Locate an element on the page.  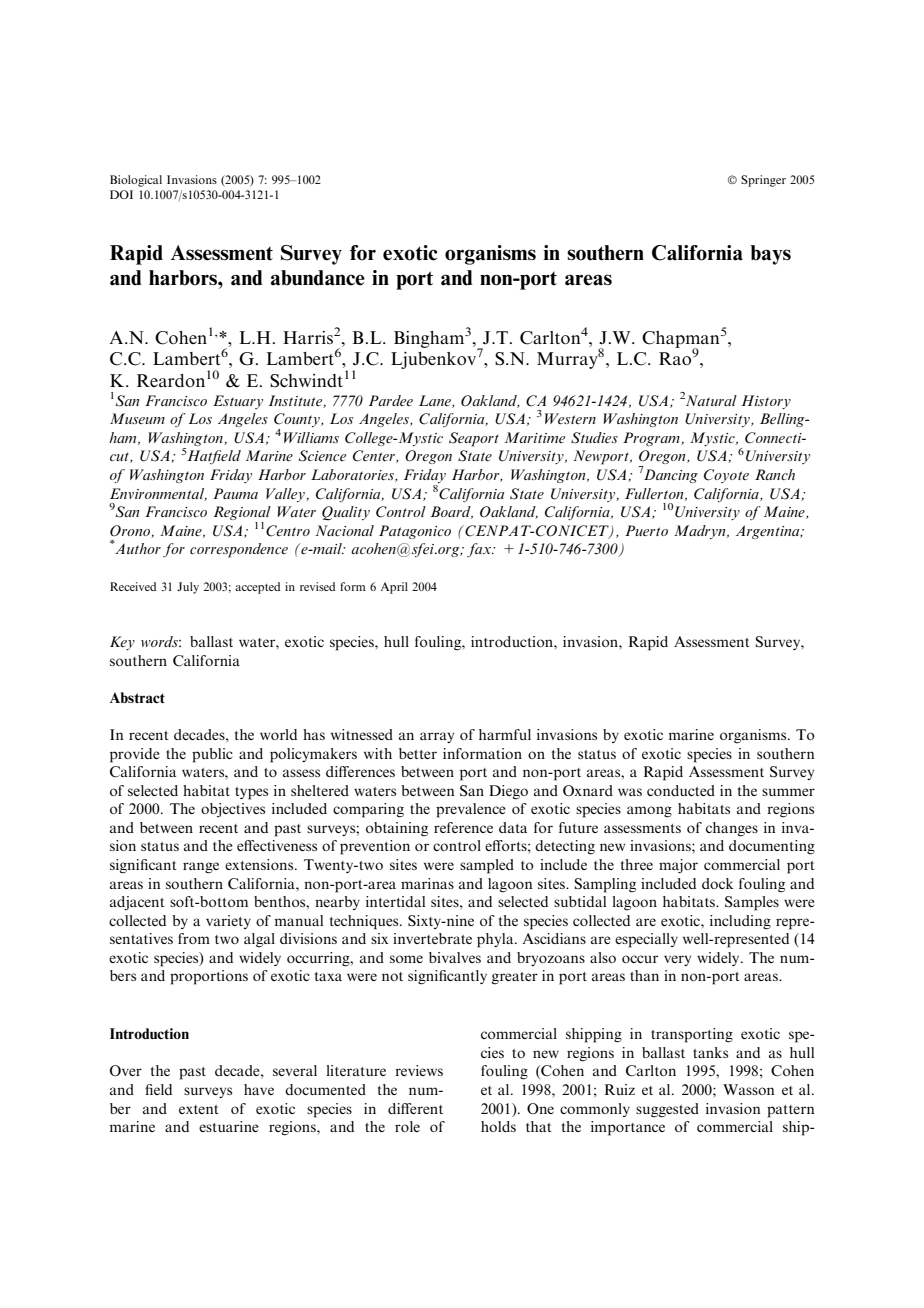
Estuary is located at coordinates (238, 402).
